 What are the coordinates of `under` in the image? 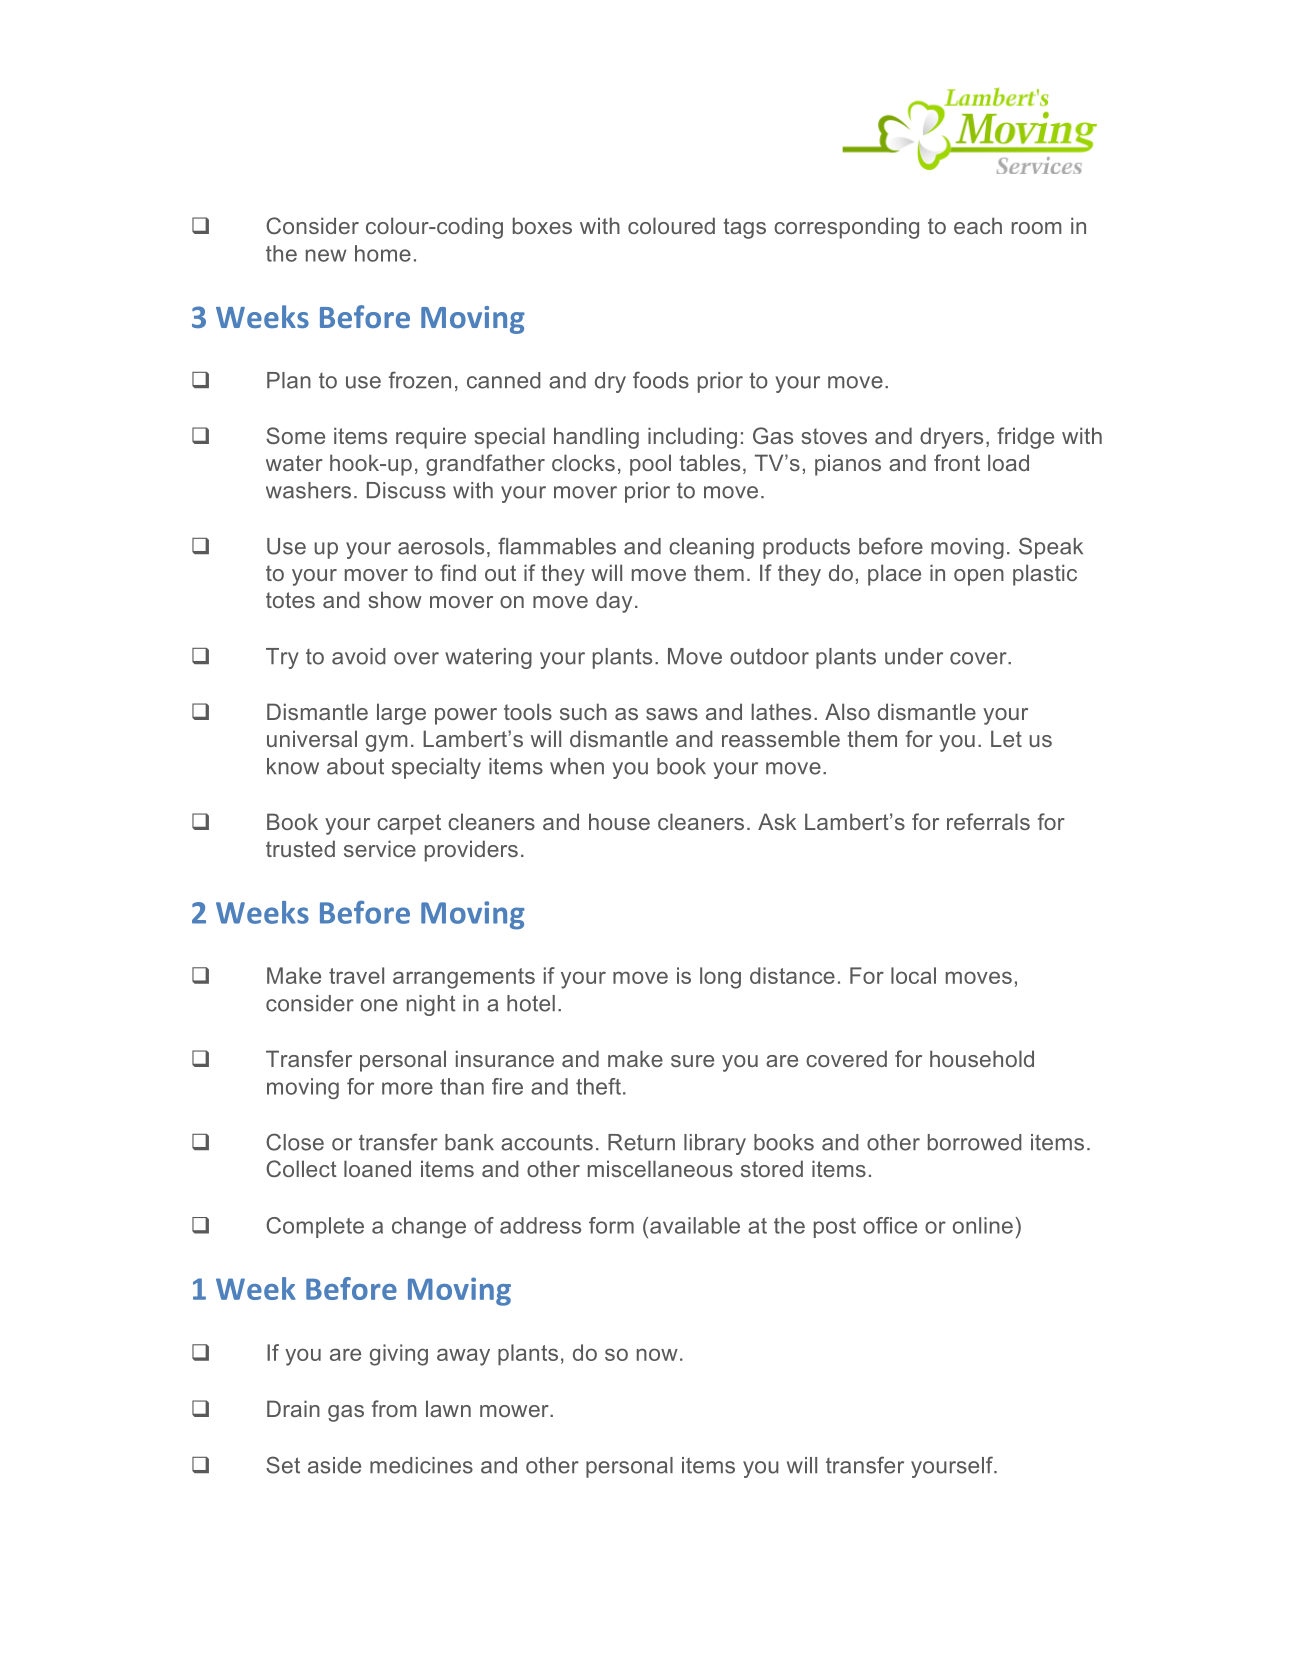 It's located at (914, 656).
